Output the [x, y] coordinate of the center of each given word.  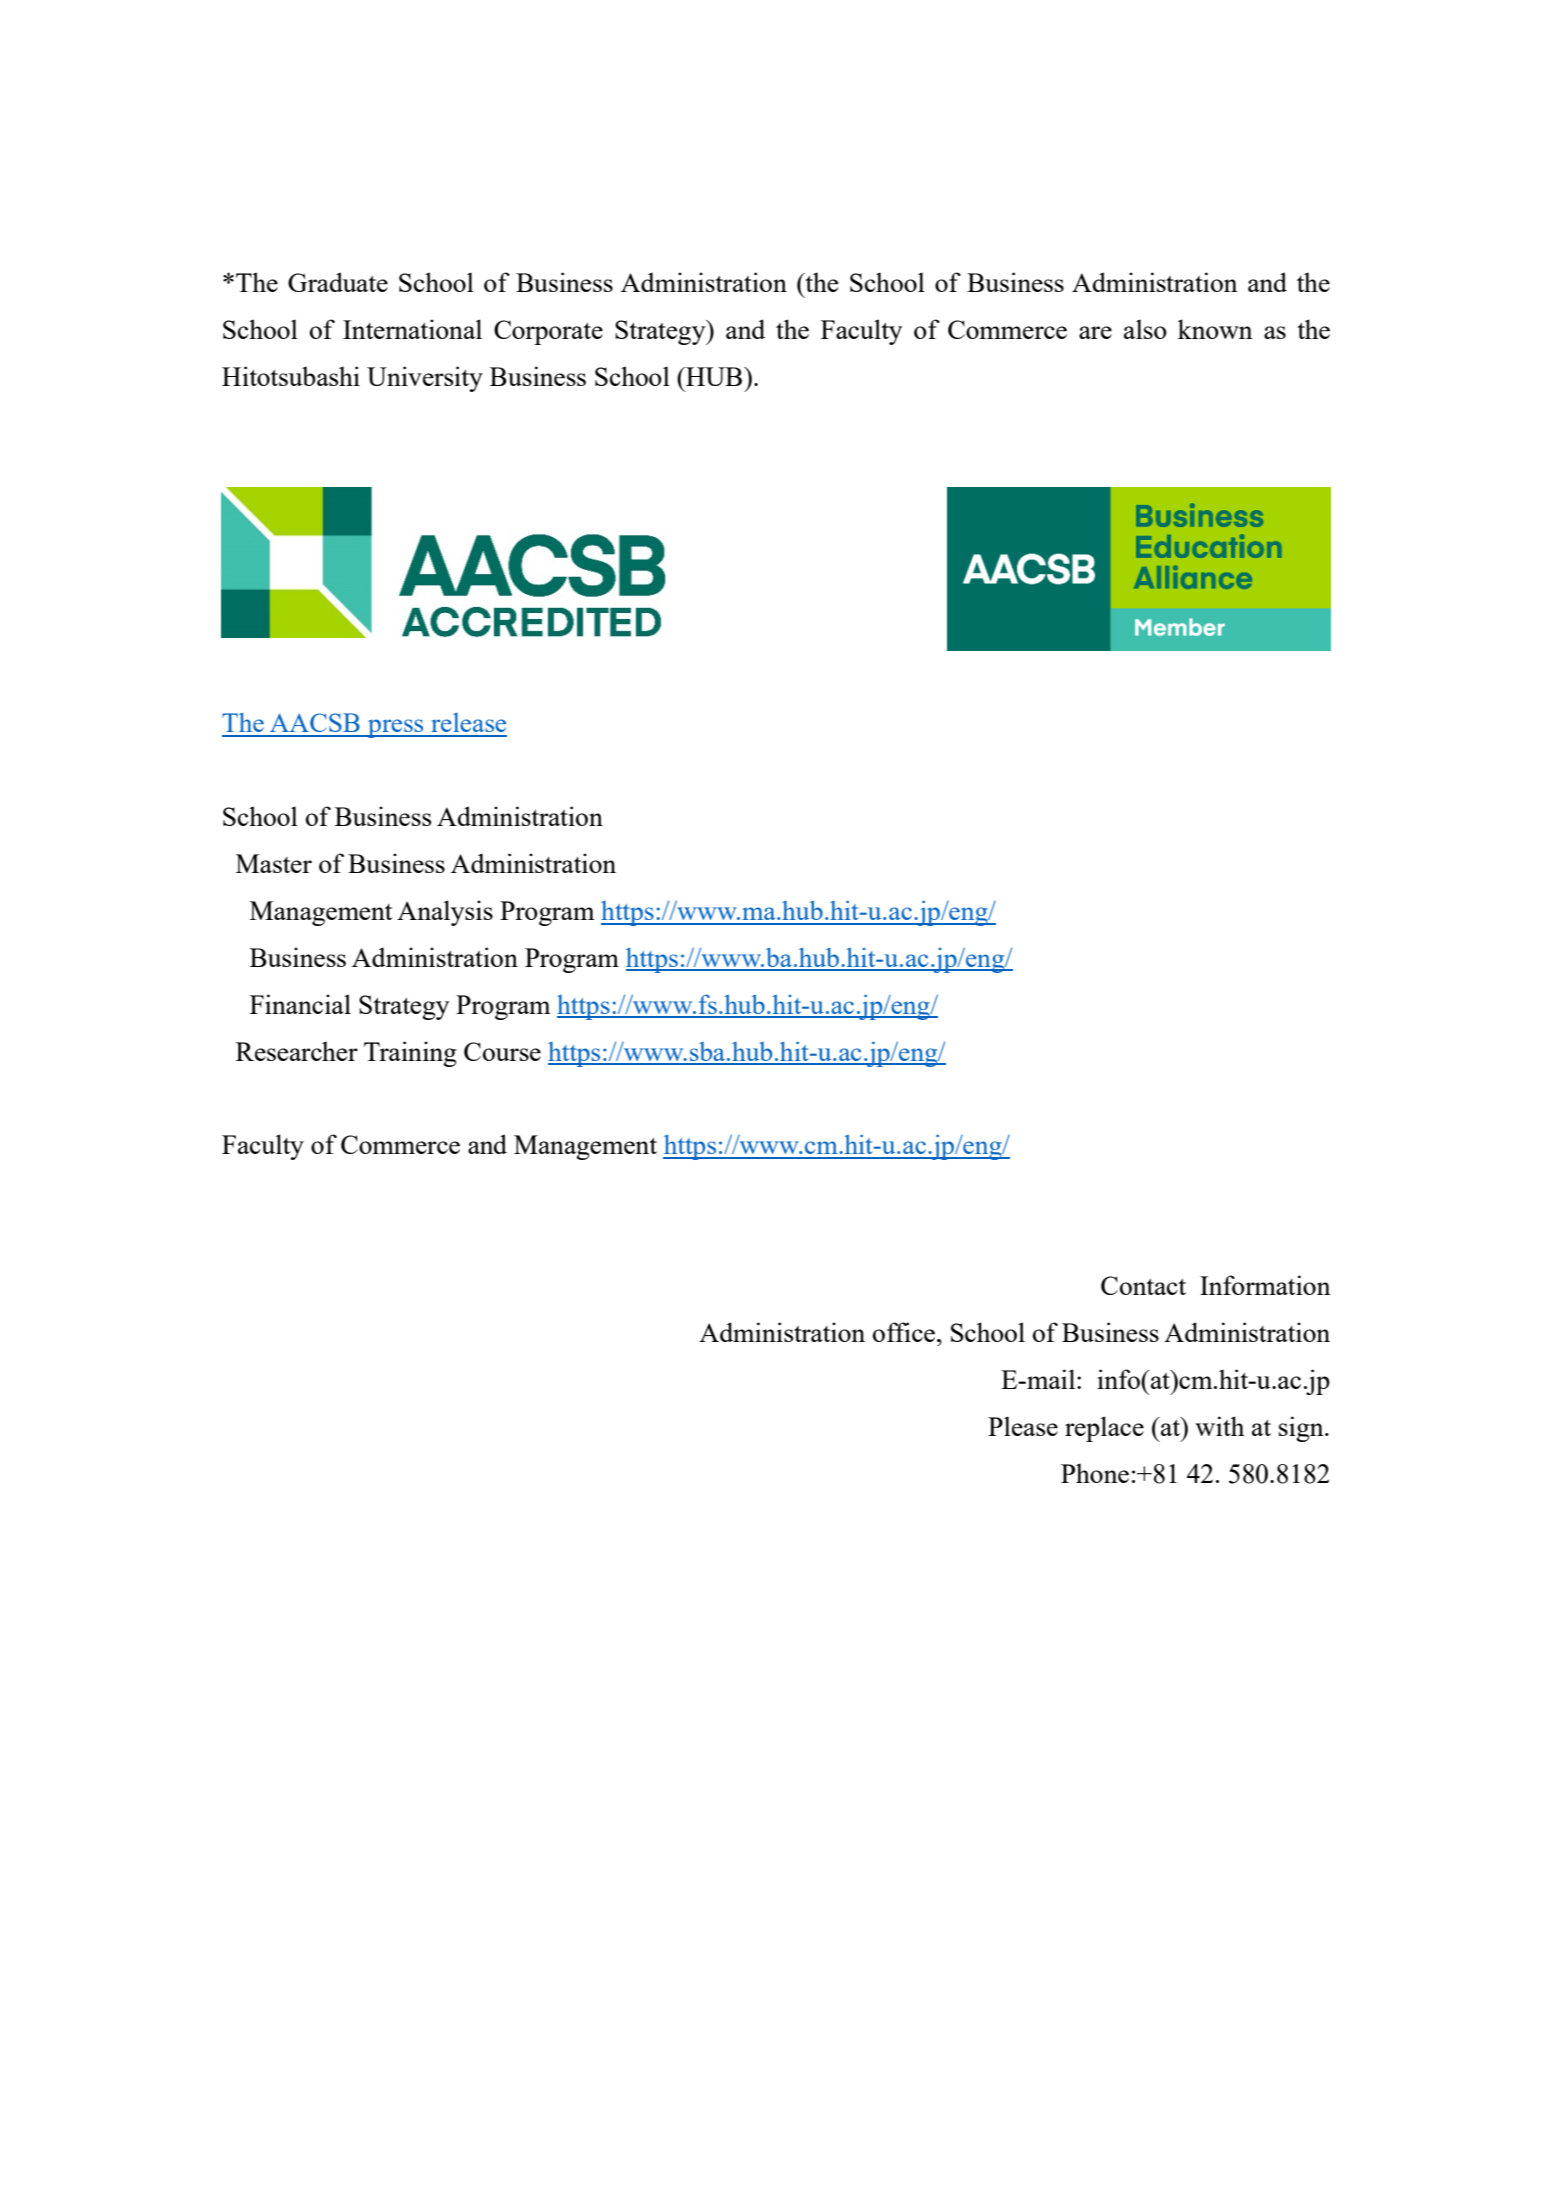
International [412, 329]
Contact [1143, 1285]
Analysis [445, 913]
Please [1023, 1426]
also [1145, 329]
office [904, 1332]
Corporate [548, 332]
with [1219, 1426]
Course [502, 1051]
